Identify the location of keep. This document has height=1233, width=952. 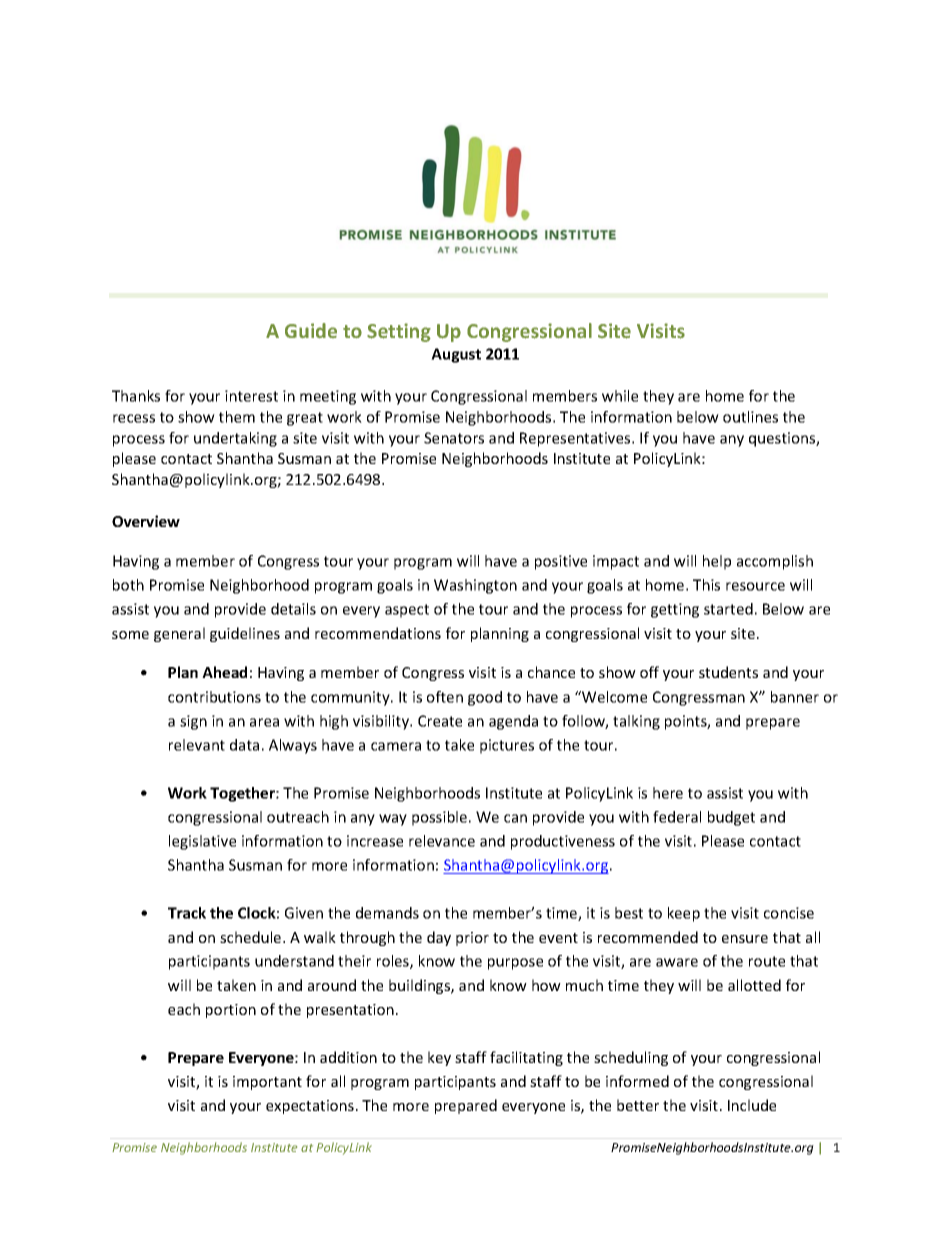
(684, 914).
